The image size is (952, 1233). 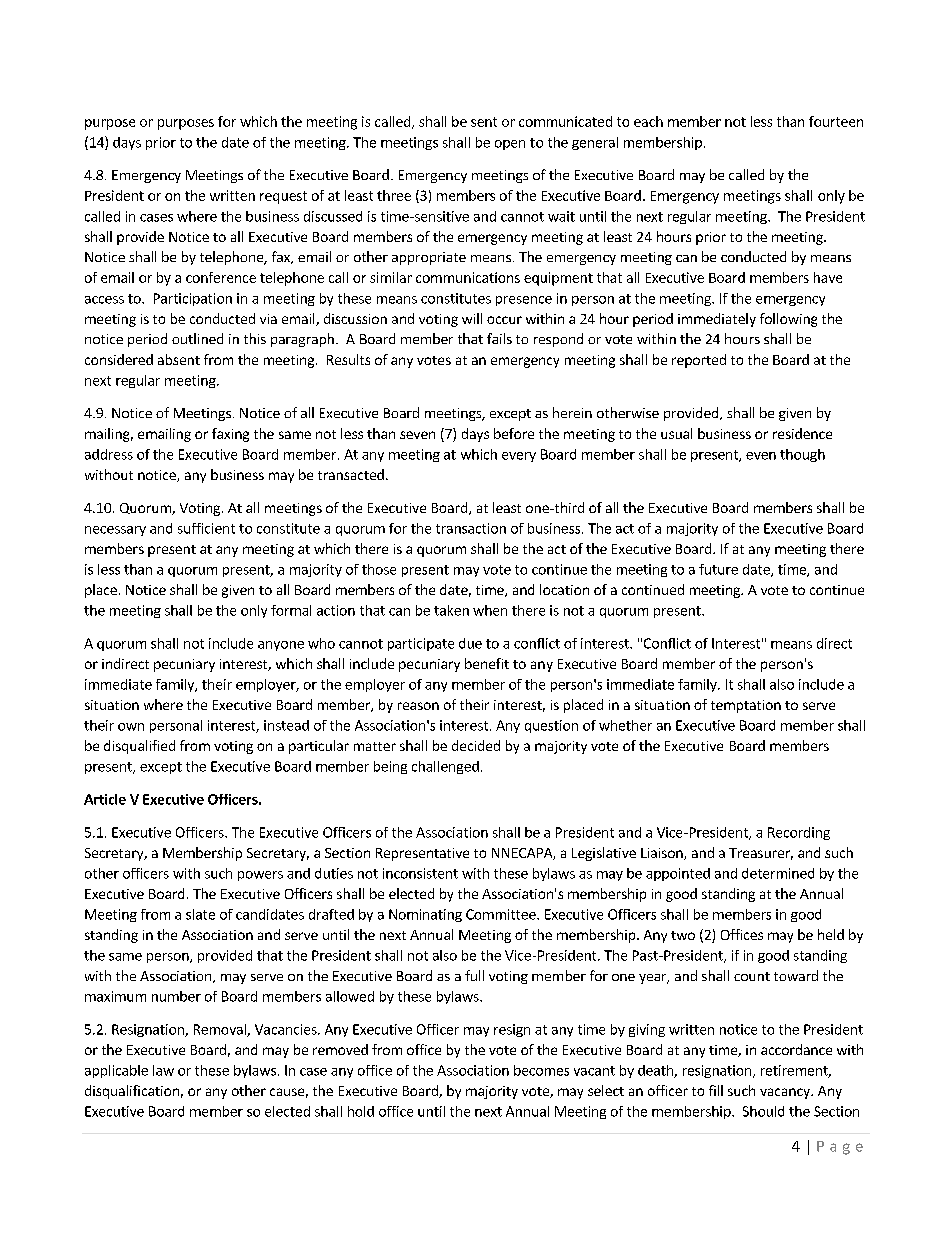 I want to click on open, so click(x=510, y=145).
